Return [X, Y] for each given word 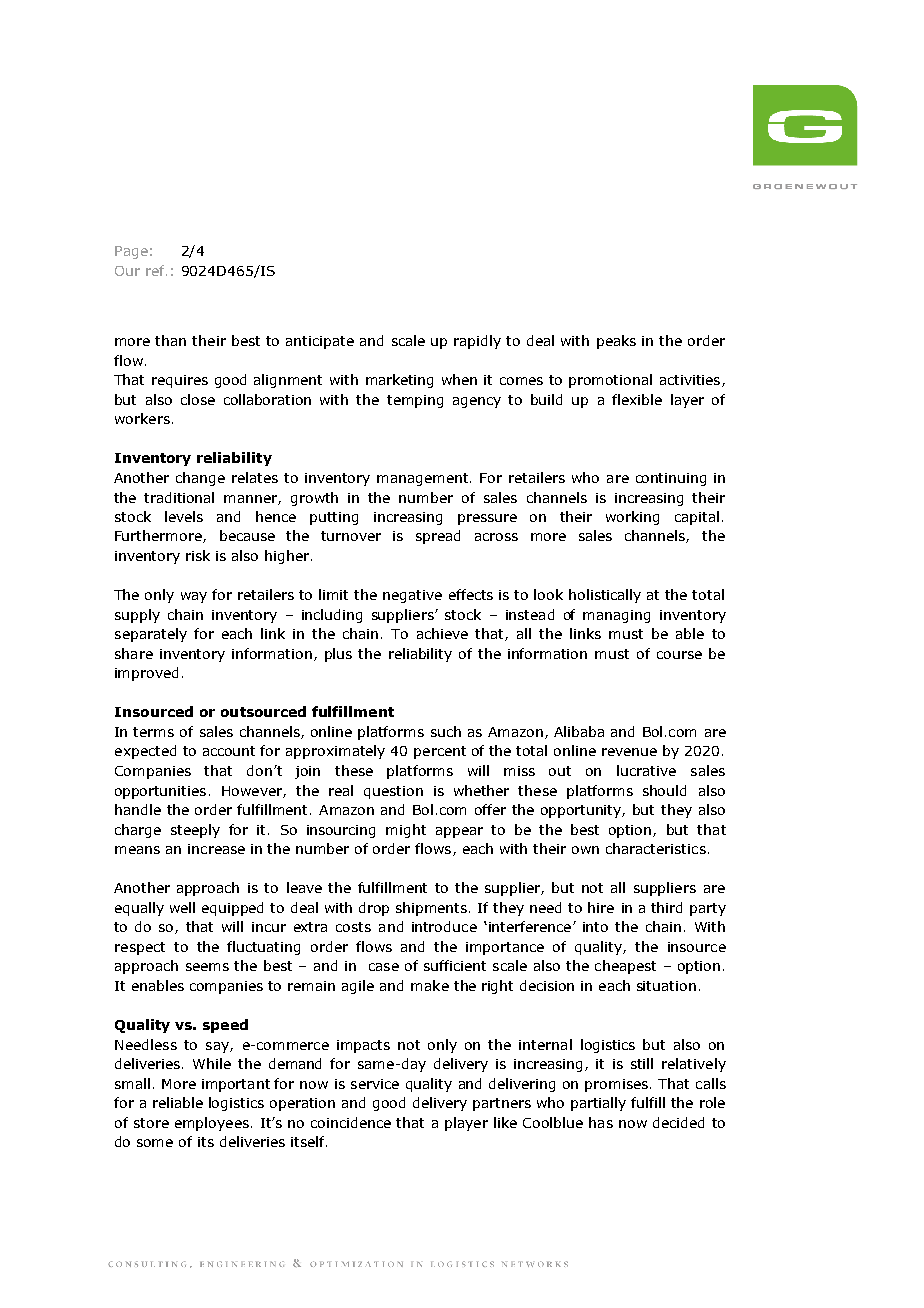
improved [146, 674]
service [375, 1084]
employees [212, 1124]
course [679, 655]
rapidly [477, 342]
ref [156, 270]
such [446, 731]
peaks [616, 342]
